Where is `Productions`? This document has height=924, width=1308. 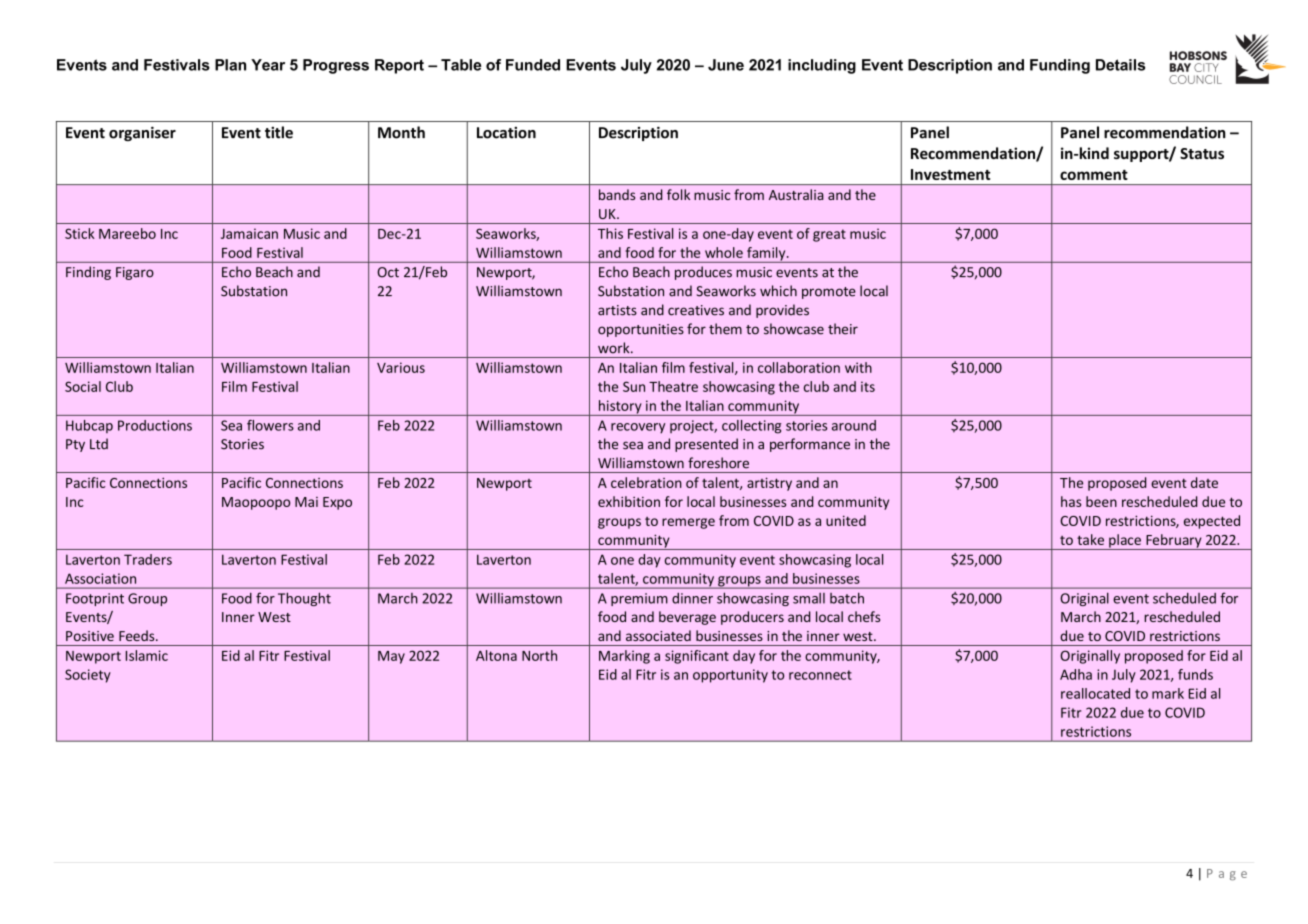
Productions is located at coordinates (155, 425).
